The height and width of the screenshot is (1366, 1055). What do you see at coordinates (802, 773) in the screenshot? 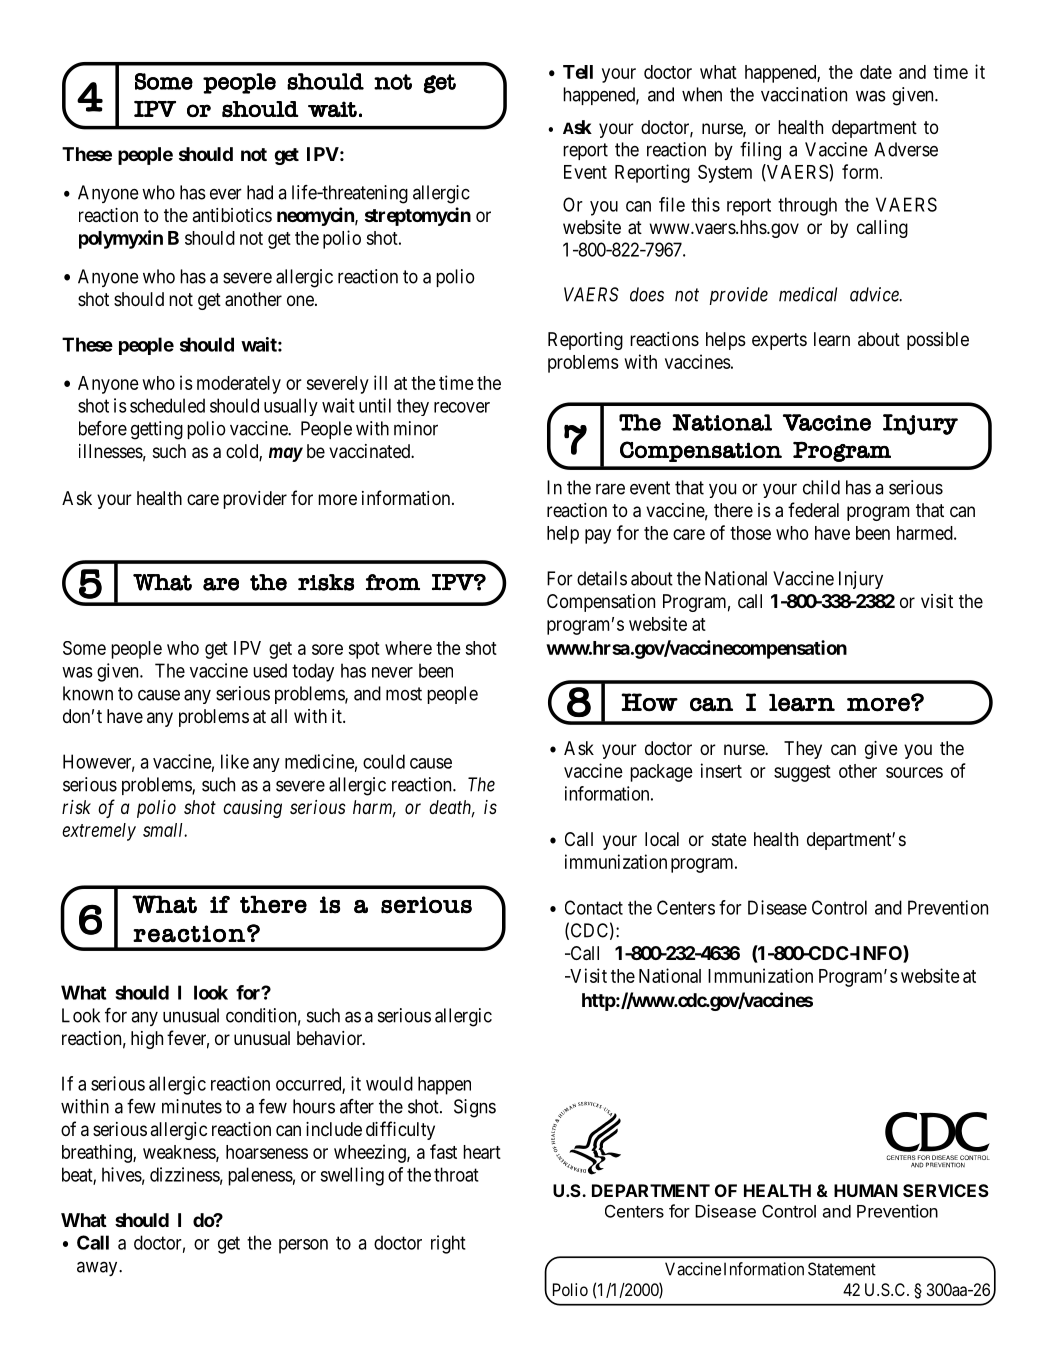
I see `suggest` at bounding box center [802, 773].
